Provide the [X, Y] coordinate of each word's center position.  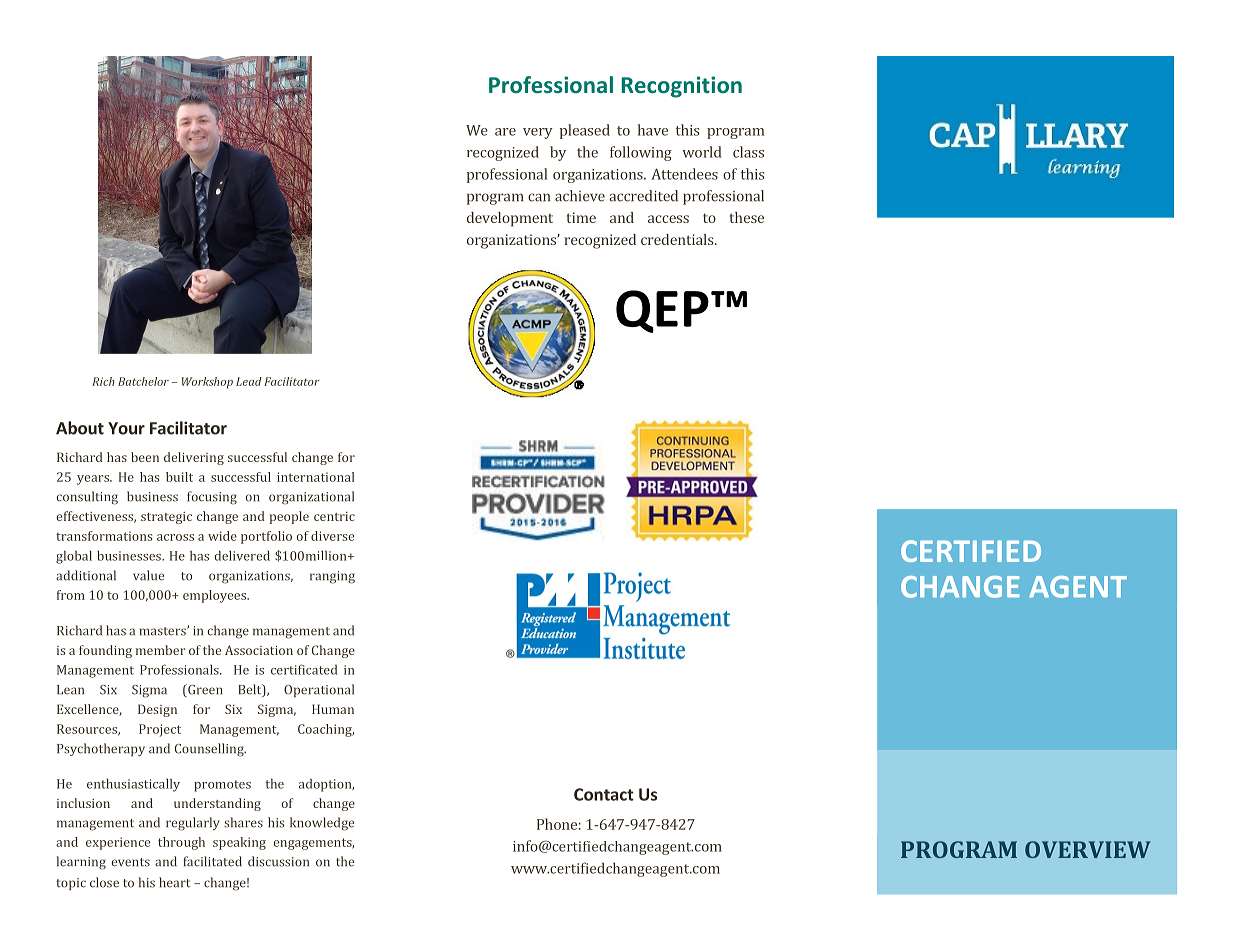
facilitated [212, 861]
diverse [332, 536]
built [179, 477]
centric [334, 516]
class [748, 152]
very [538, 133]
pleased [585, 131]
